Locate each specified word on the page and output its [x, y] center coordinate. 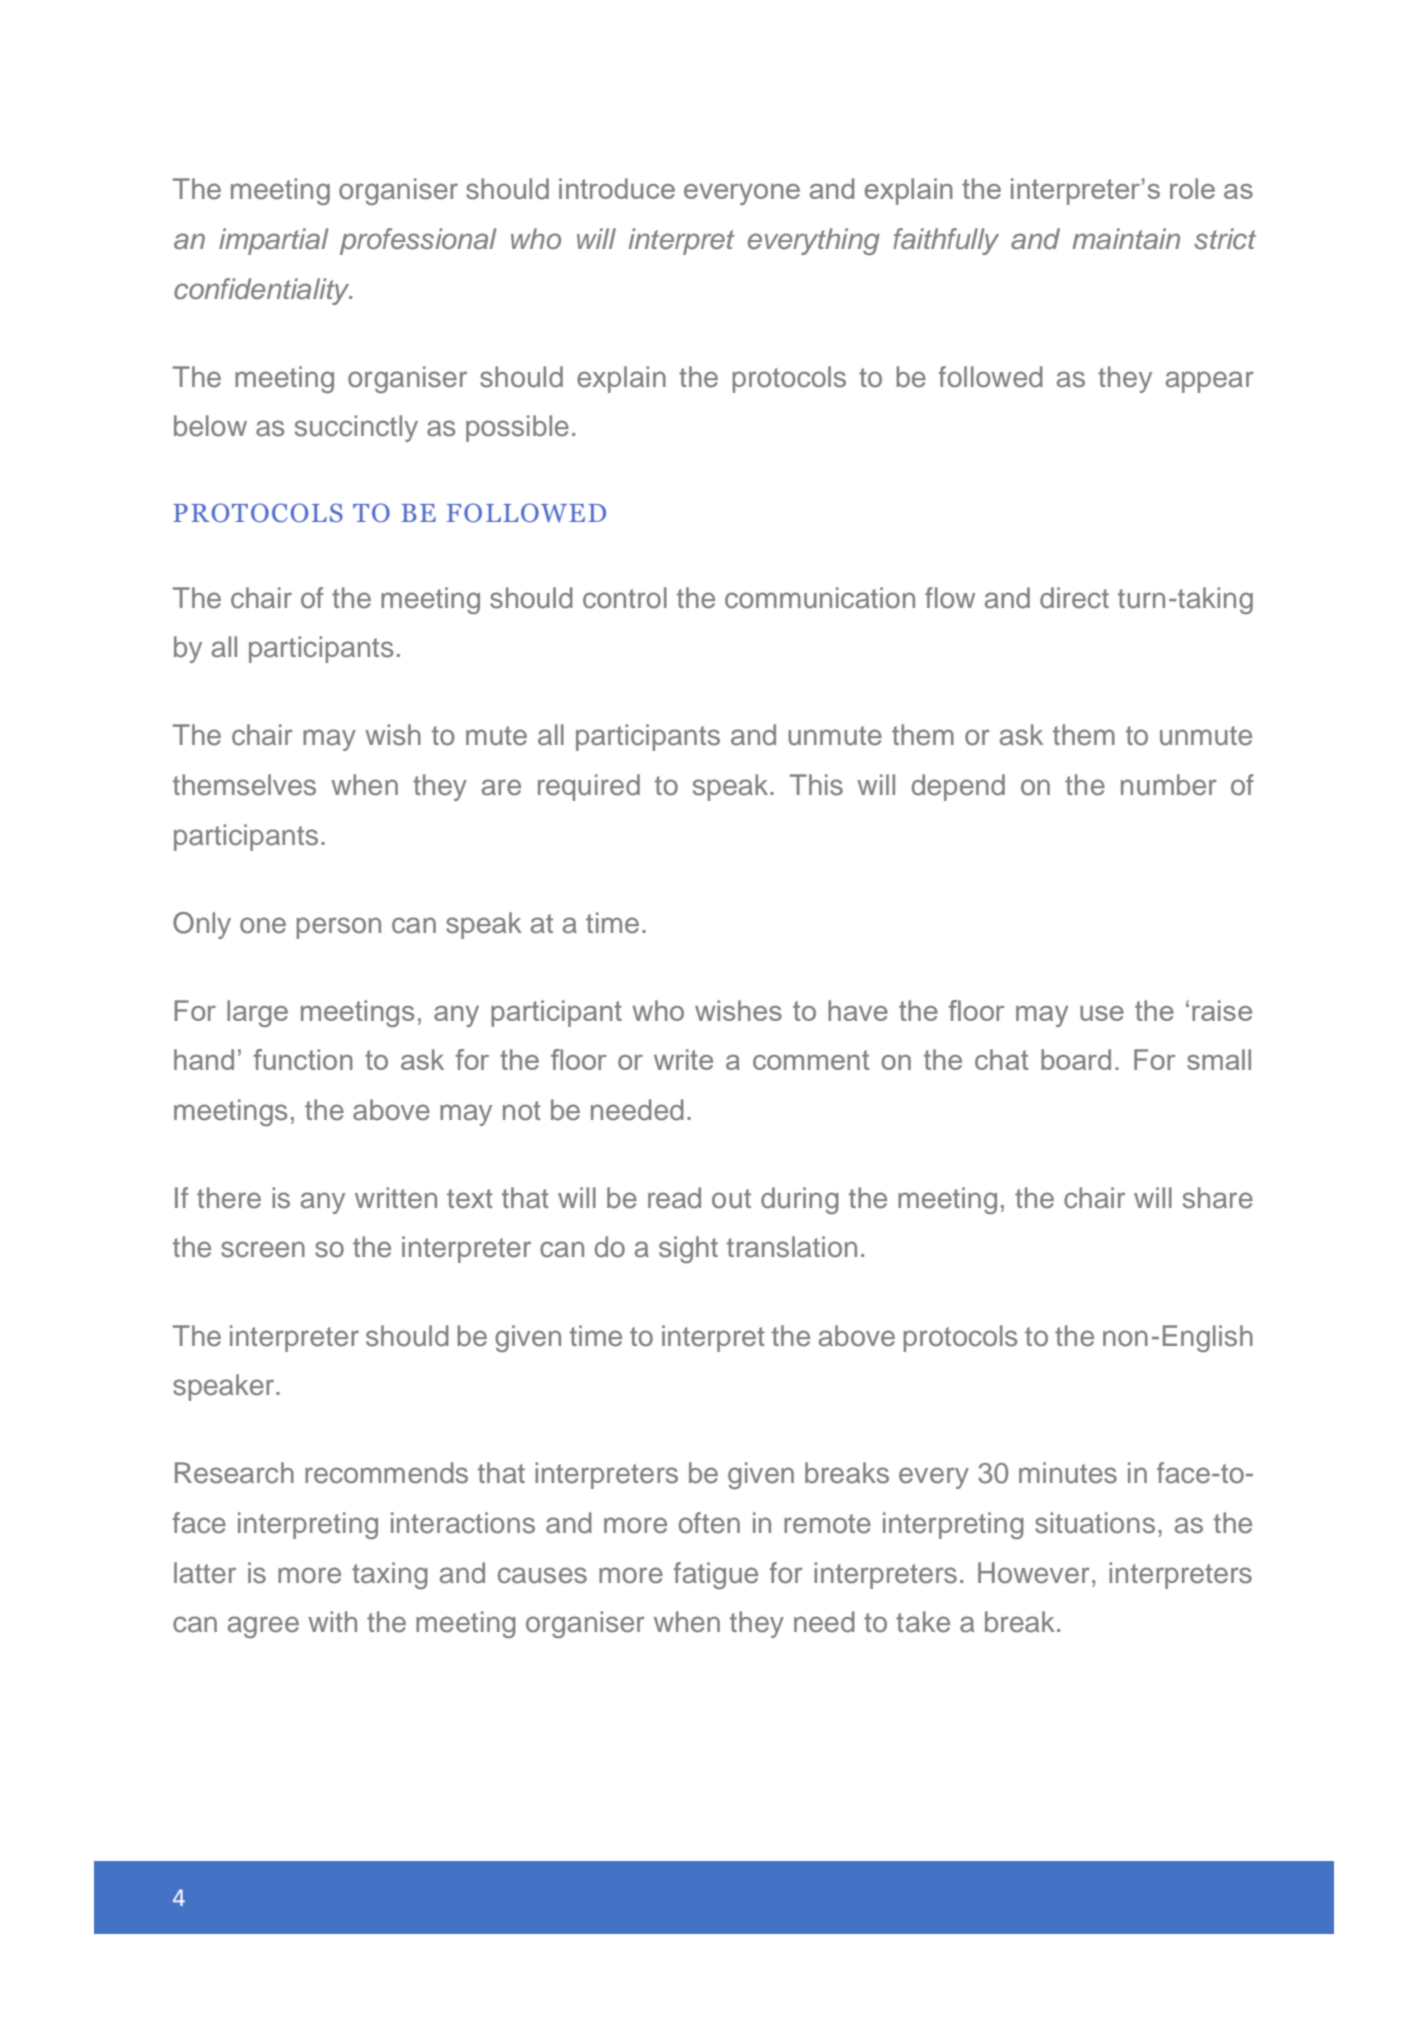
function [303, 1059]
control [625, 598]
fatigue [716, 1575]
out [731, 1199]
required [589, 787]
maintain [1126, 239]
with [332, 1621]
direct [1074, 598]
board [1076, 1059]
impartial [273, 241]
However [1034, 1573]
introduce [617, 188]
